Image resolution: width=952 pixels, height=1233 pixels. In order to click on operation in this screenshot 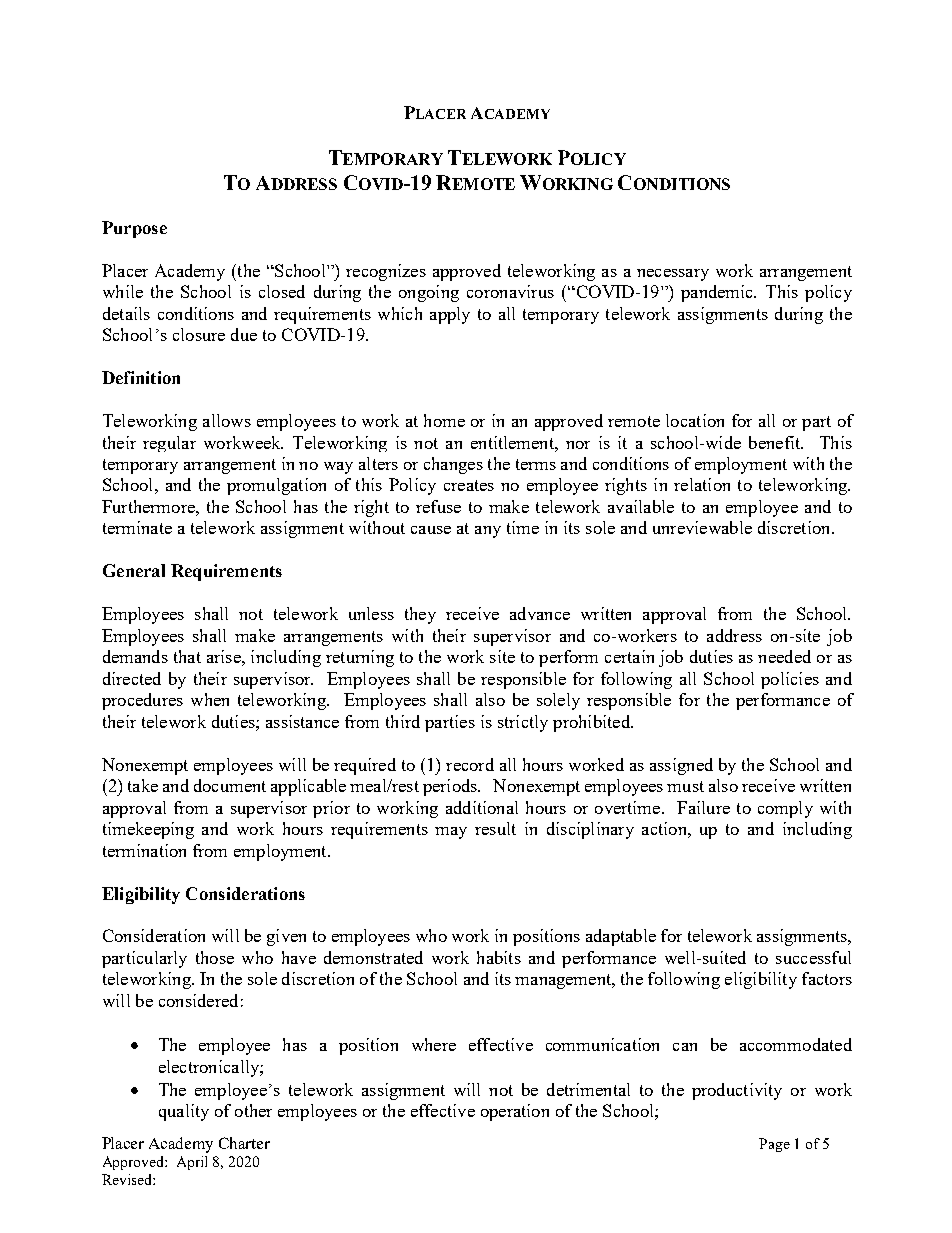, I will do `click(515, 1112)`.
